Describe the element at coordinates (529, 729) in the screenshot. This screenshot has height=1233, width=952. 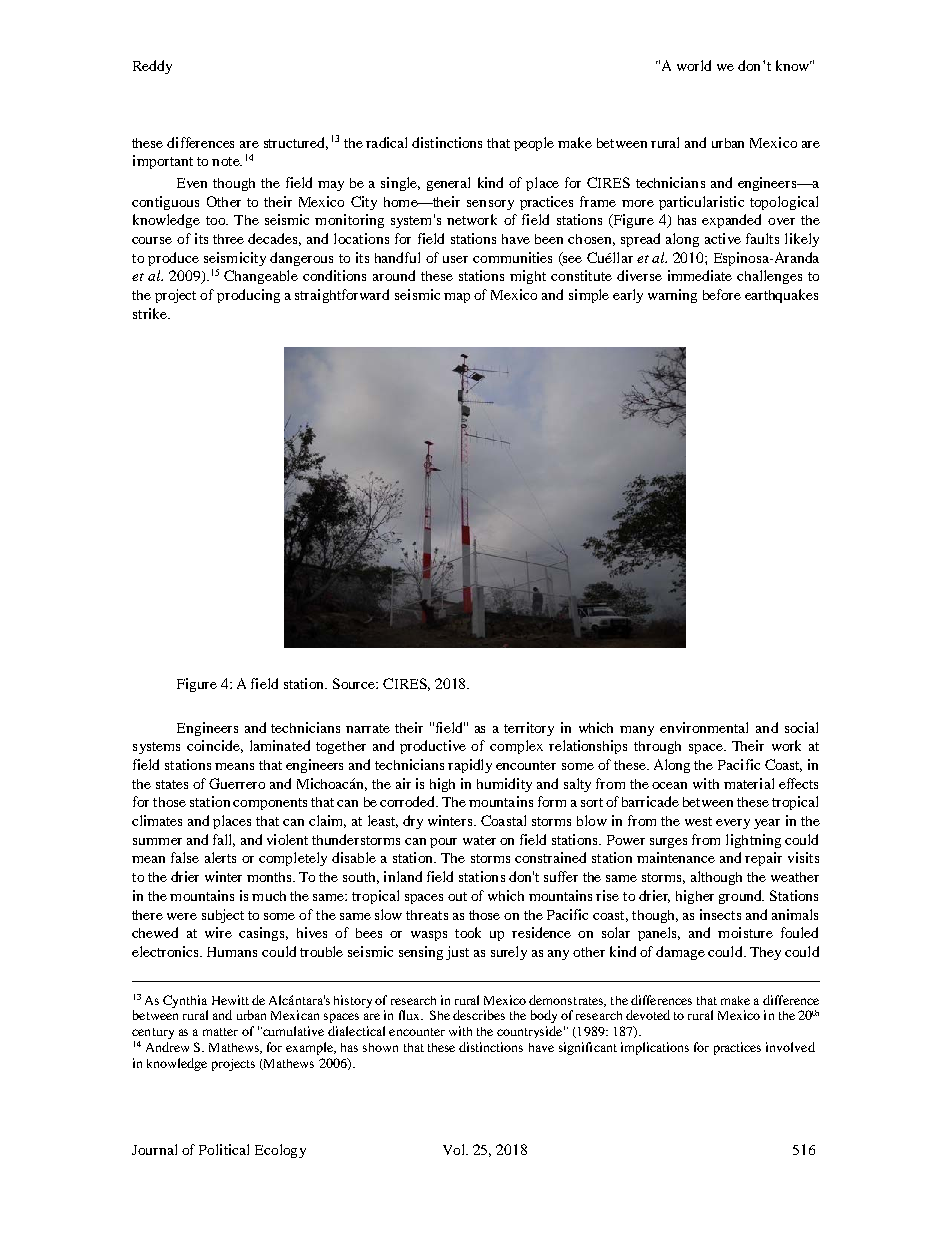
I see `territory` at that location.
